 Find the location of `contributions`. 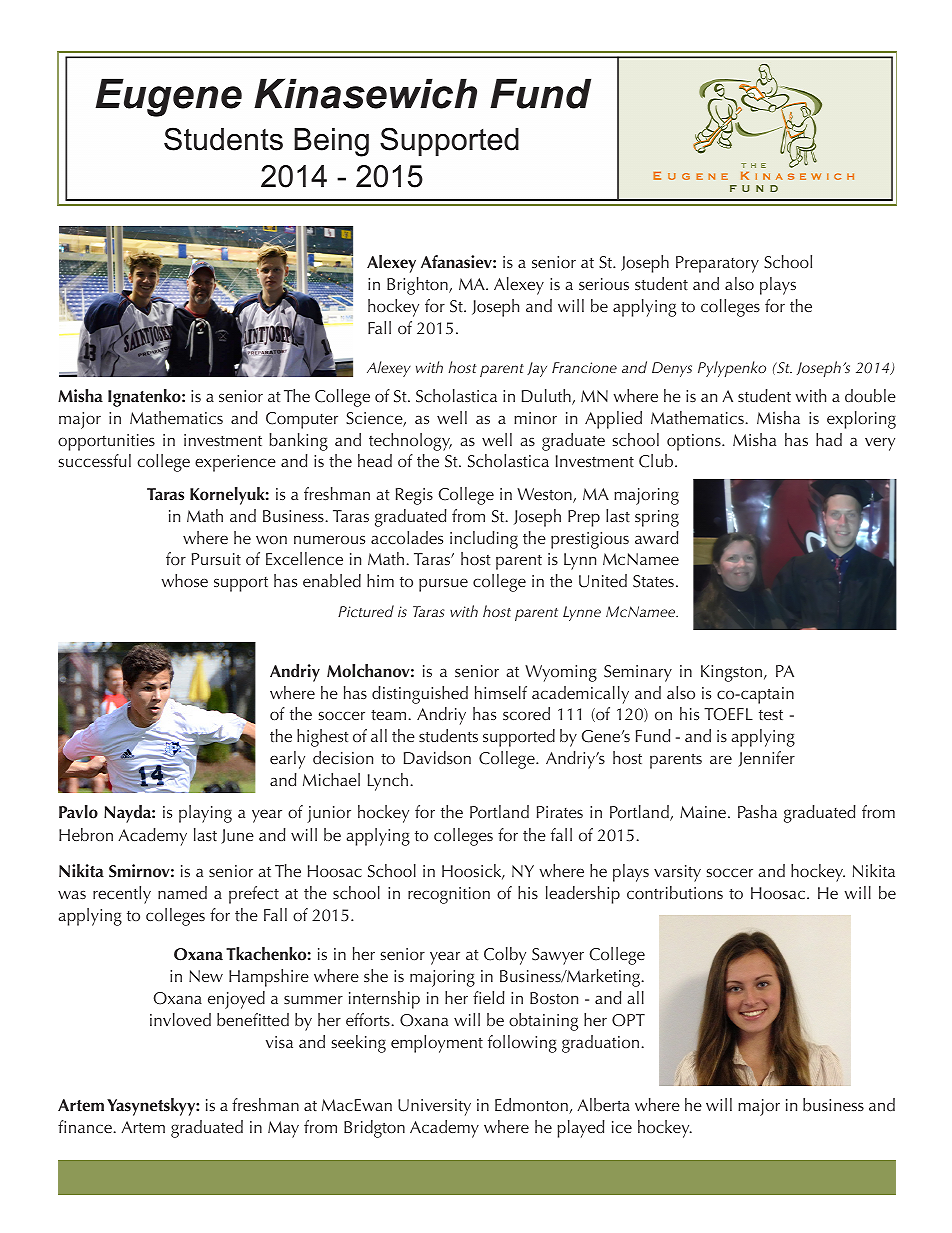

contributions is located at coordinates (675, 892).
